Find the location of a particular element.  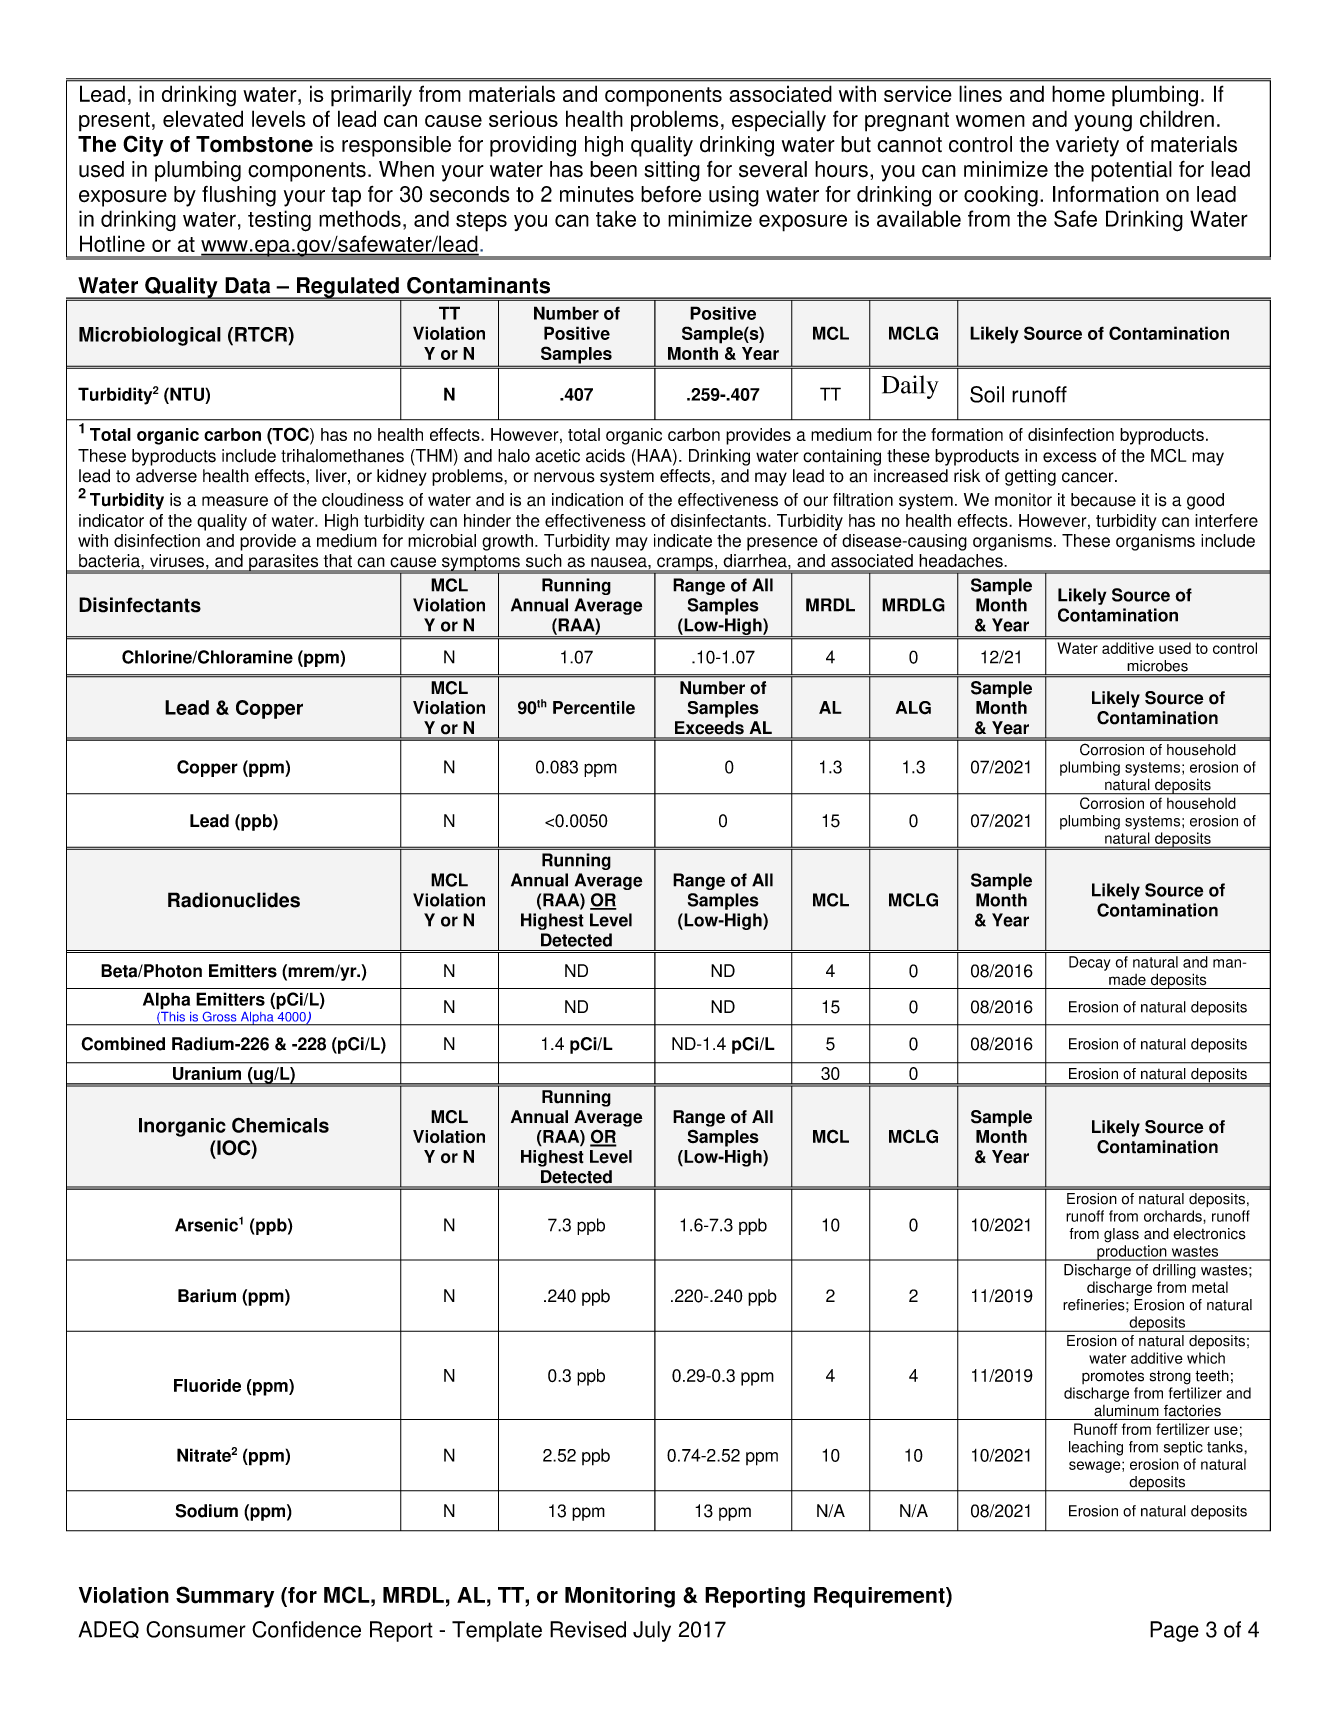

Page is located at coordinates (1174, 1631).
